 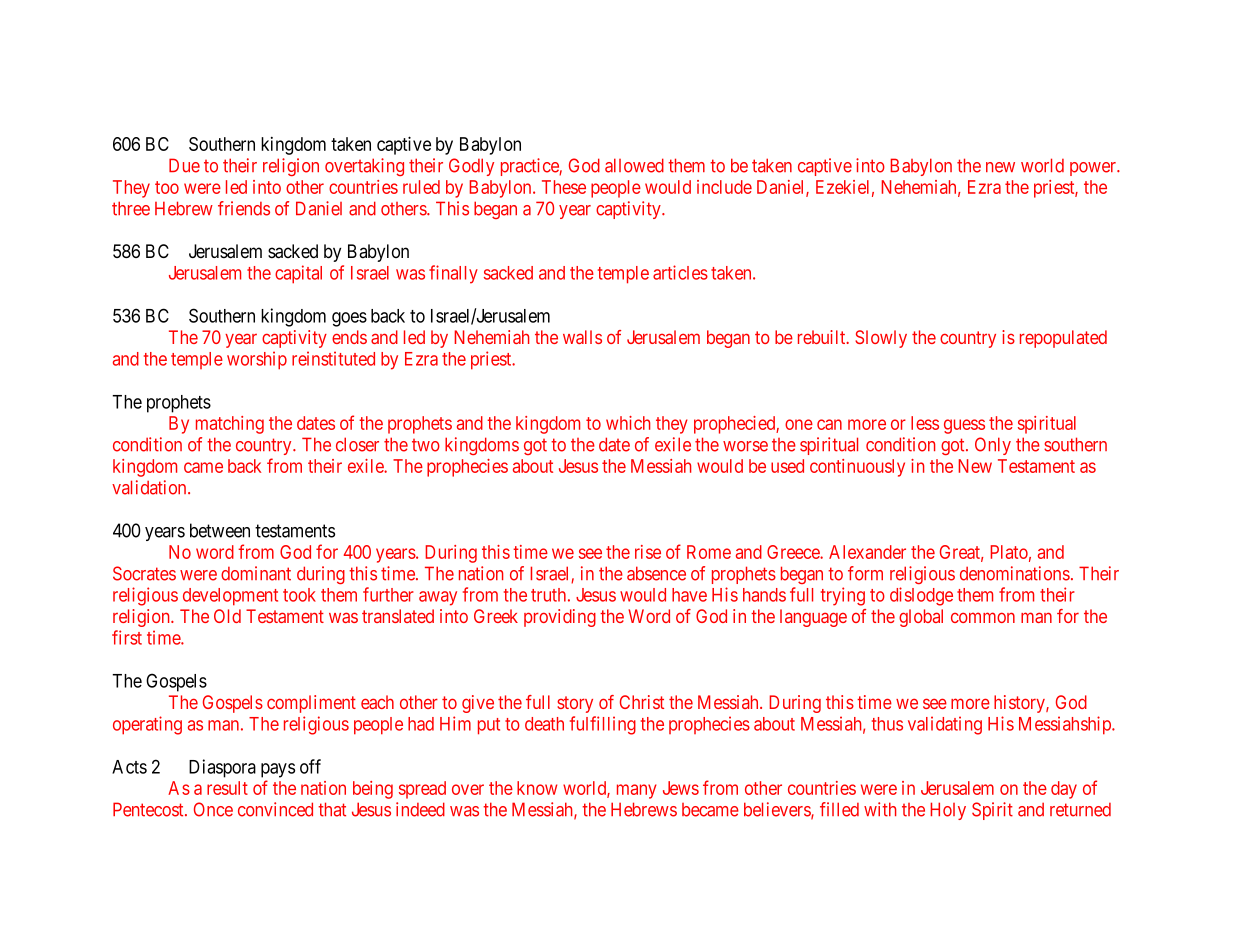 I want to click on Due, so click(x=184, y=165).
